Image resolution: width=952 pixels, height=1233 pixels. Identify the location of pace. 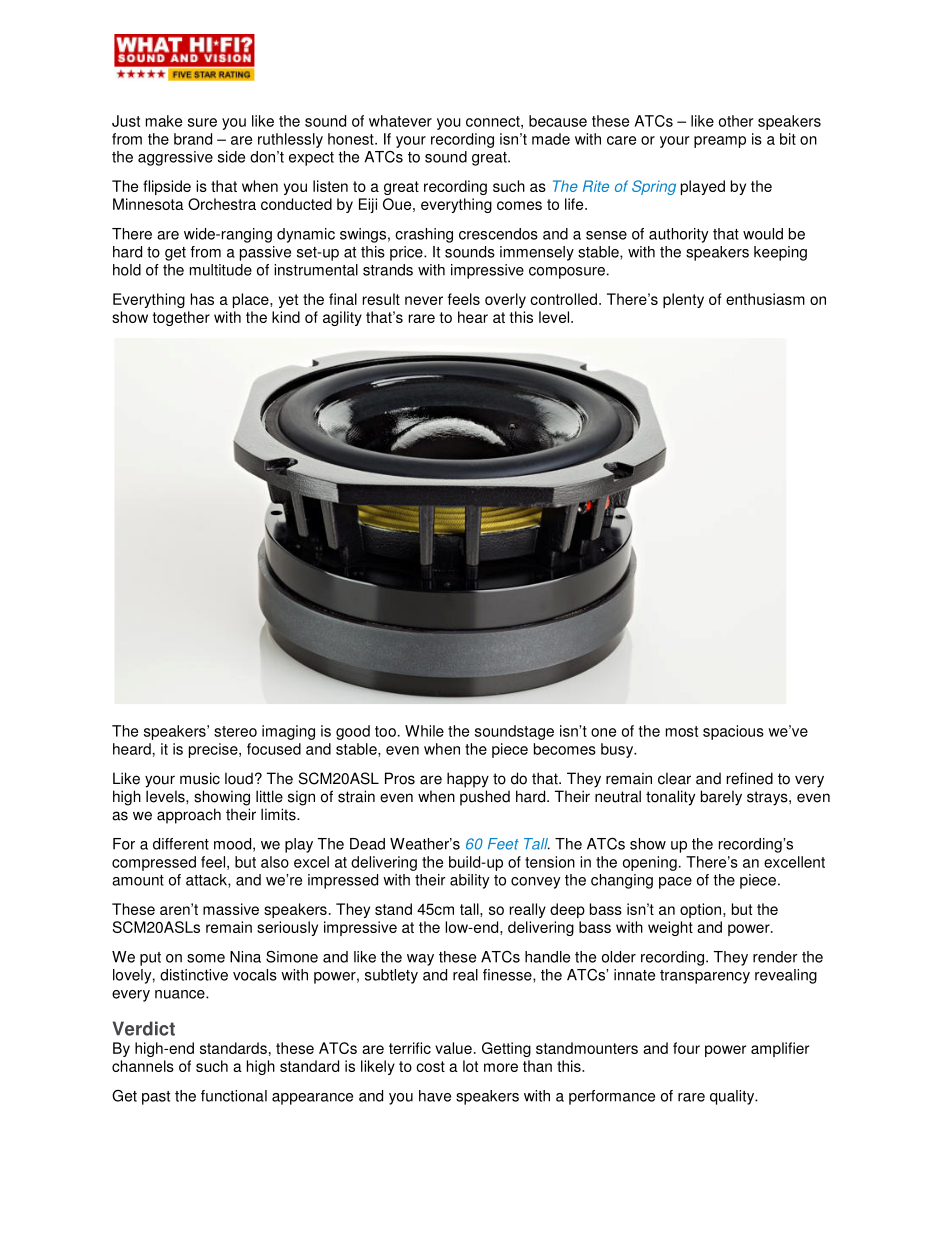
(675, 883).
